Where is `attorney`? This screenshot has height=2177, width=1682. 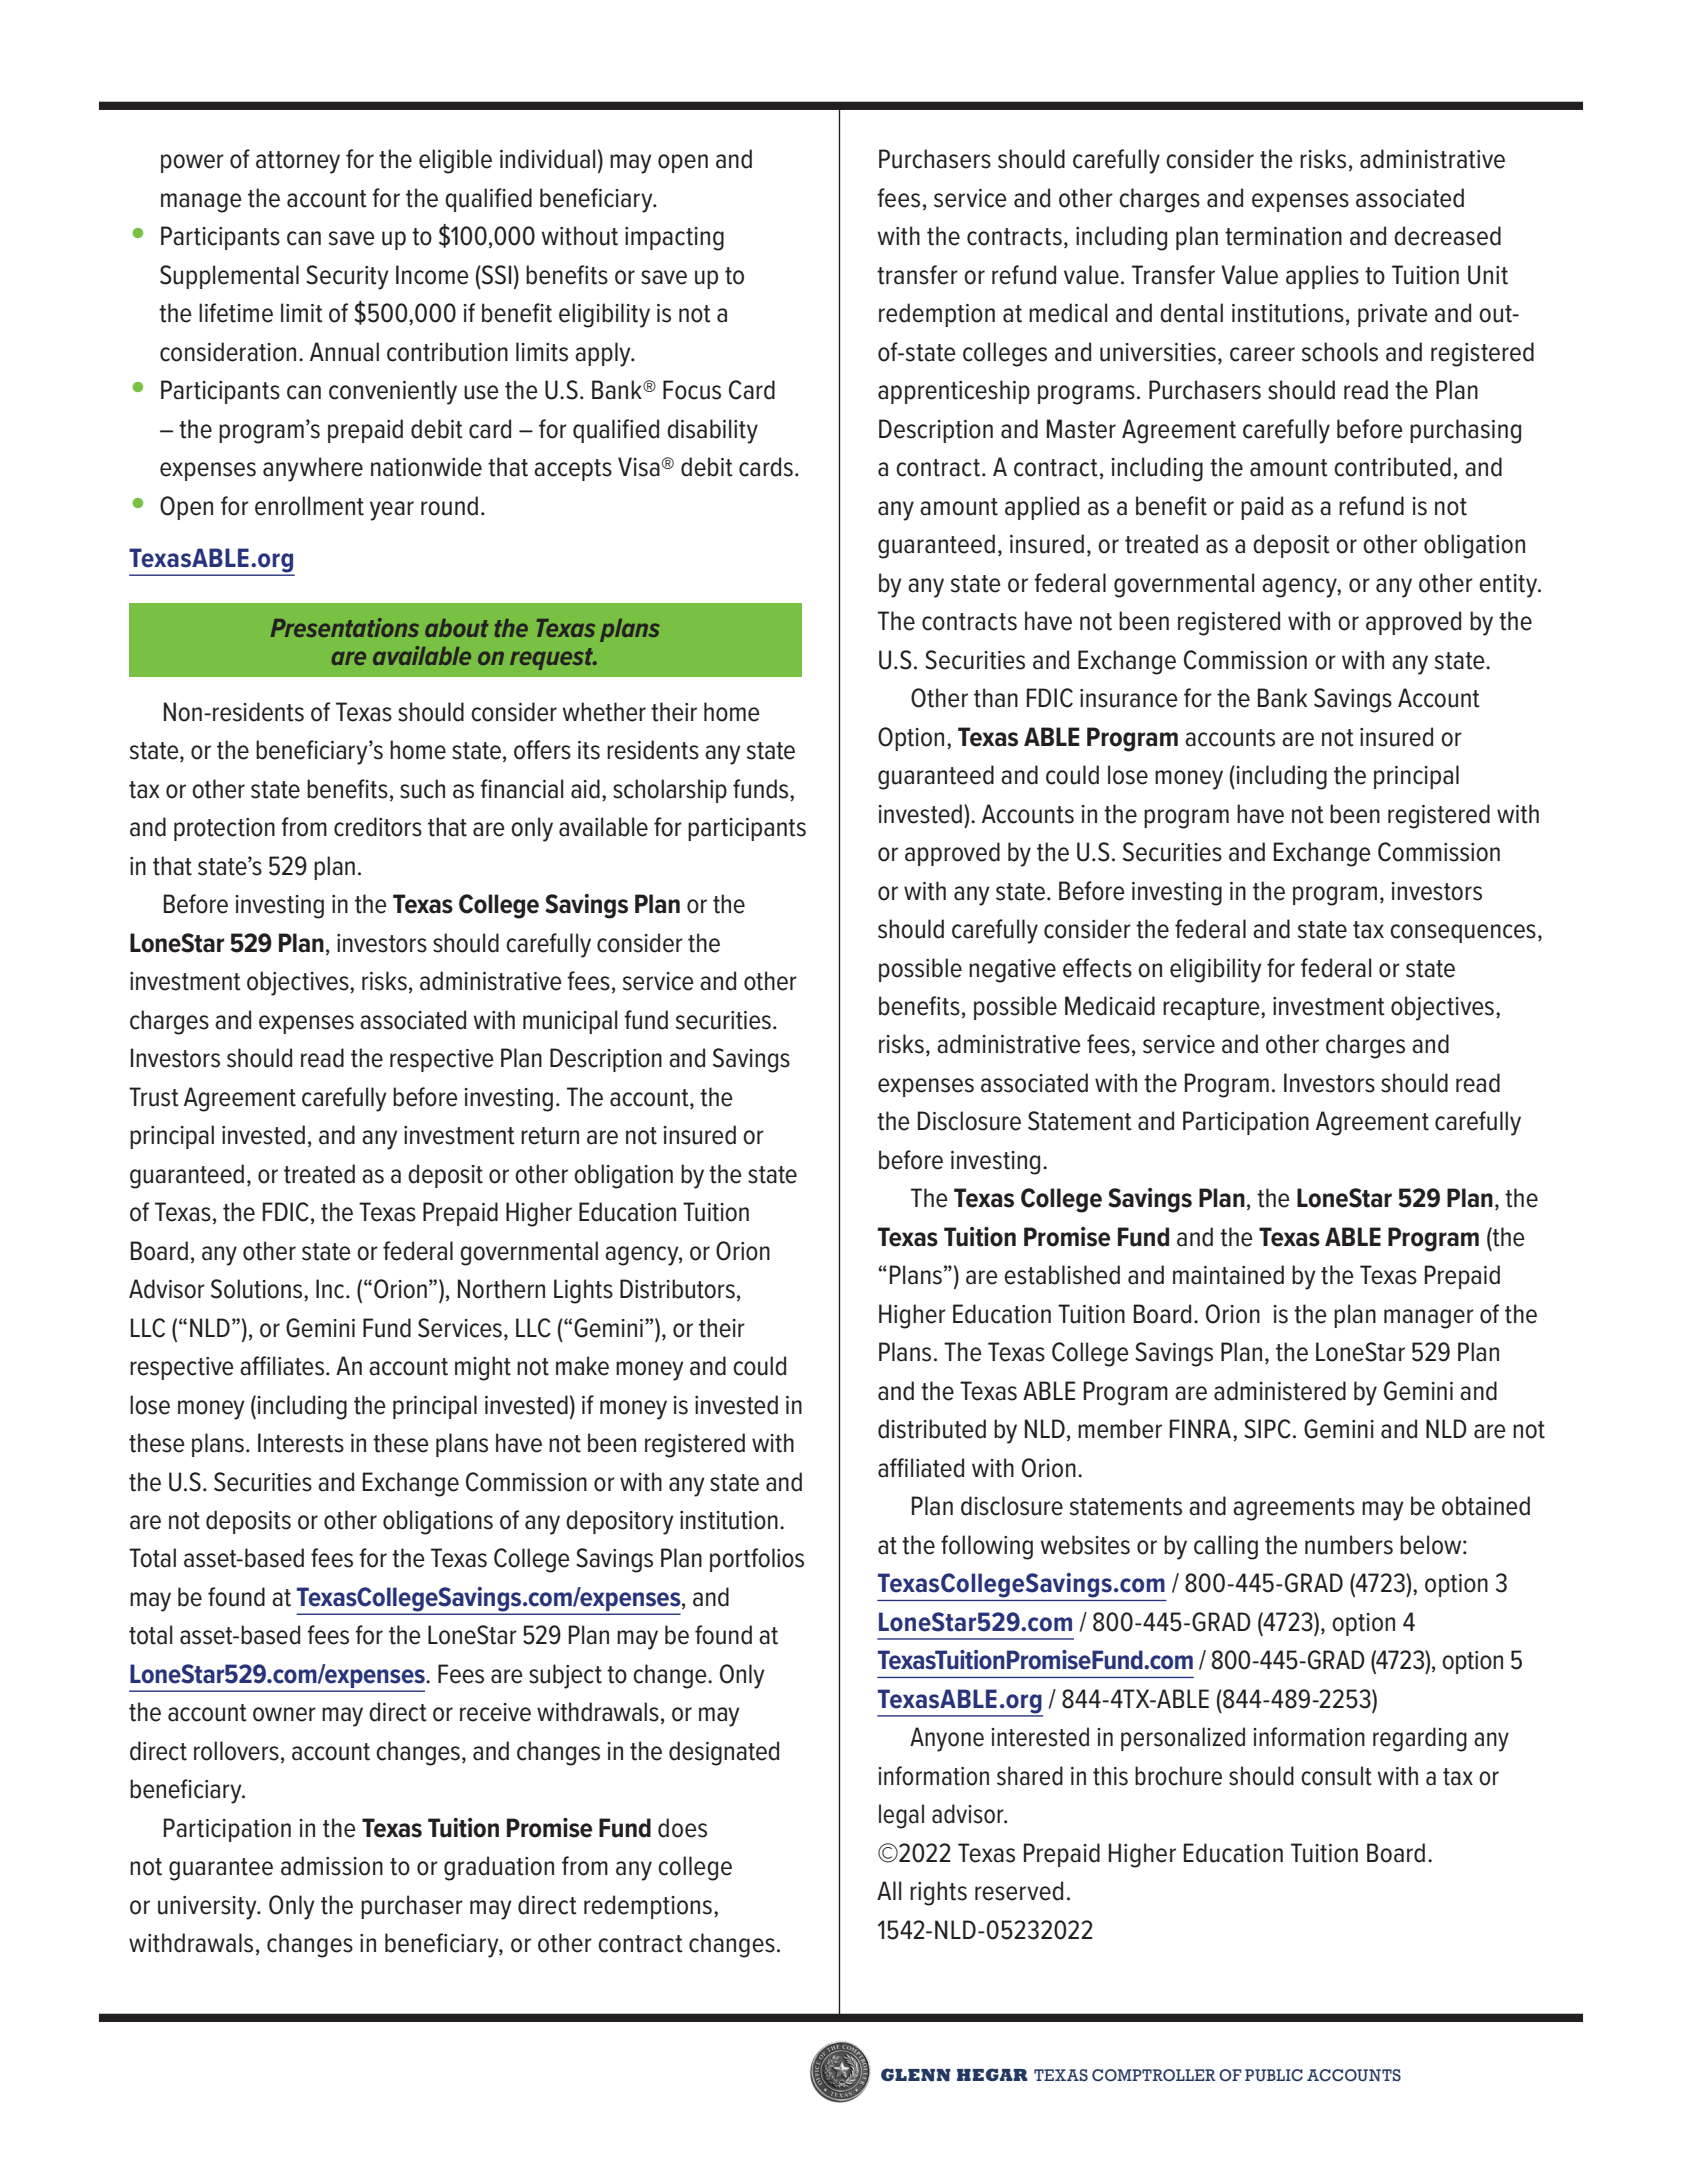
attorney is located at coordinates (298, 162).
